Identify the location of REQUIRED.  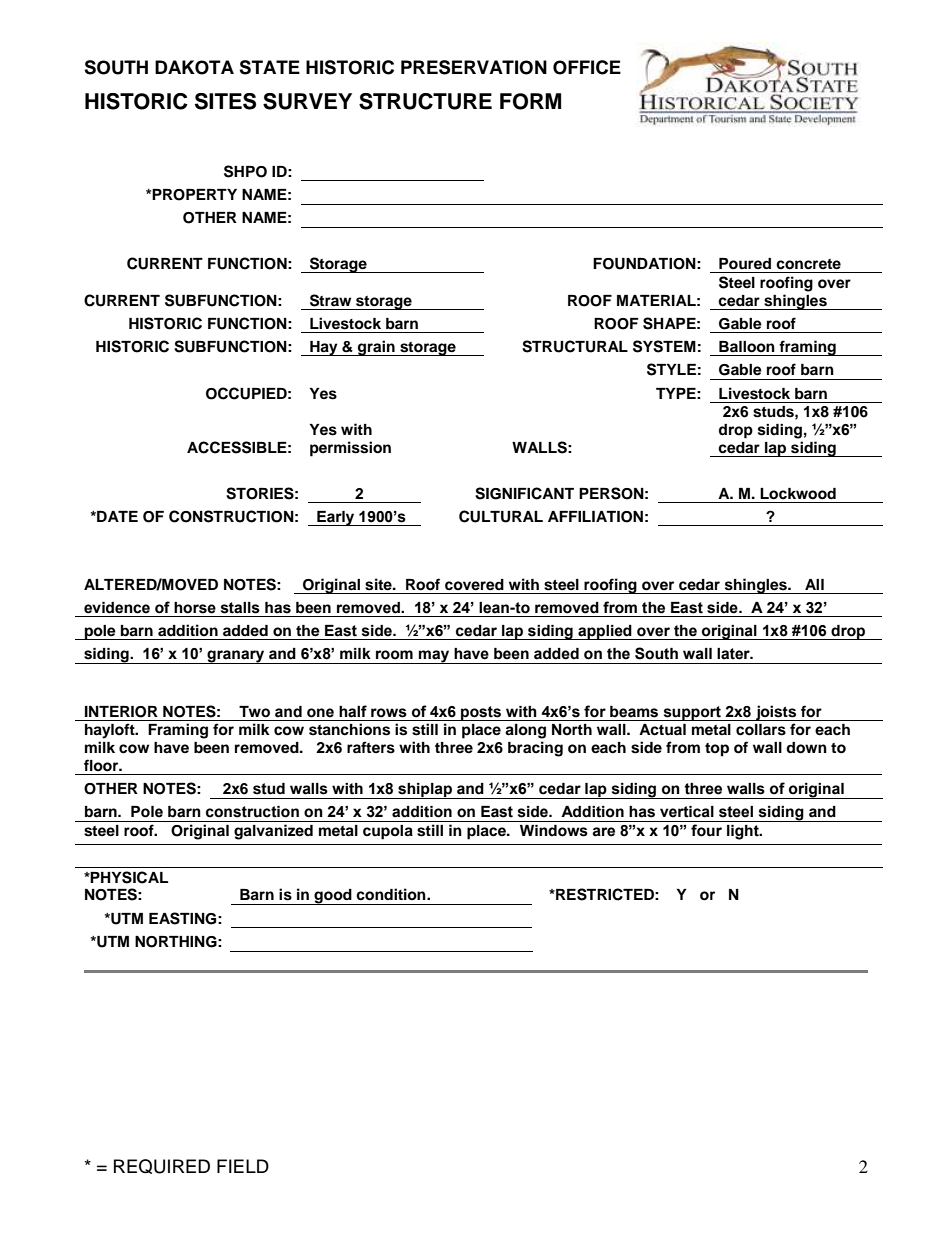
(162, 1166).
